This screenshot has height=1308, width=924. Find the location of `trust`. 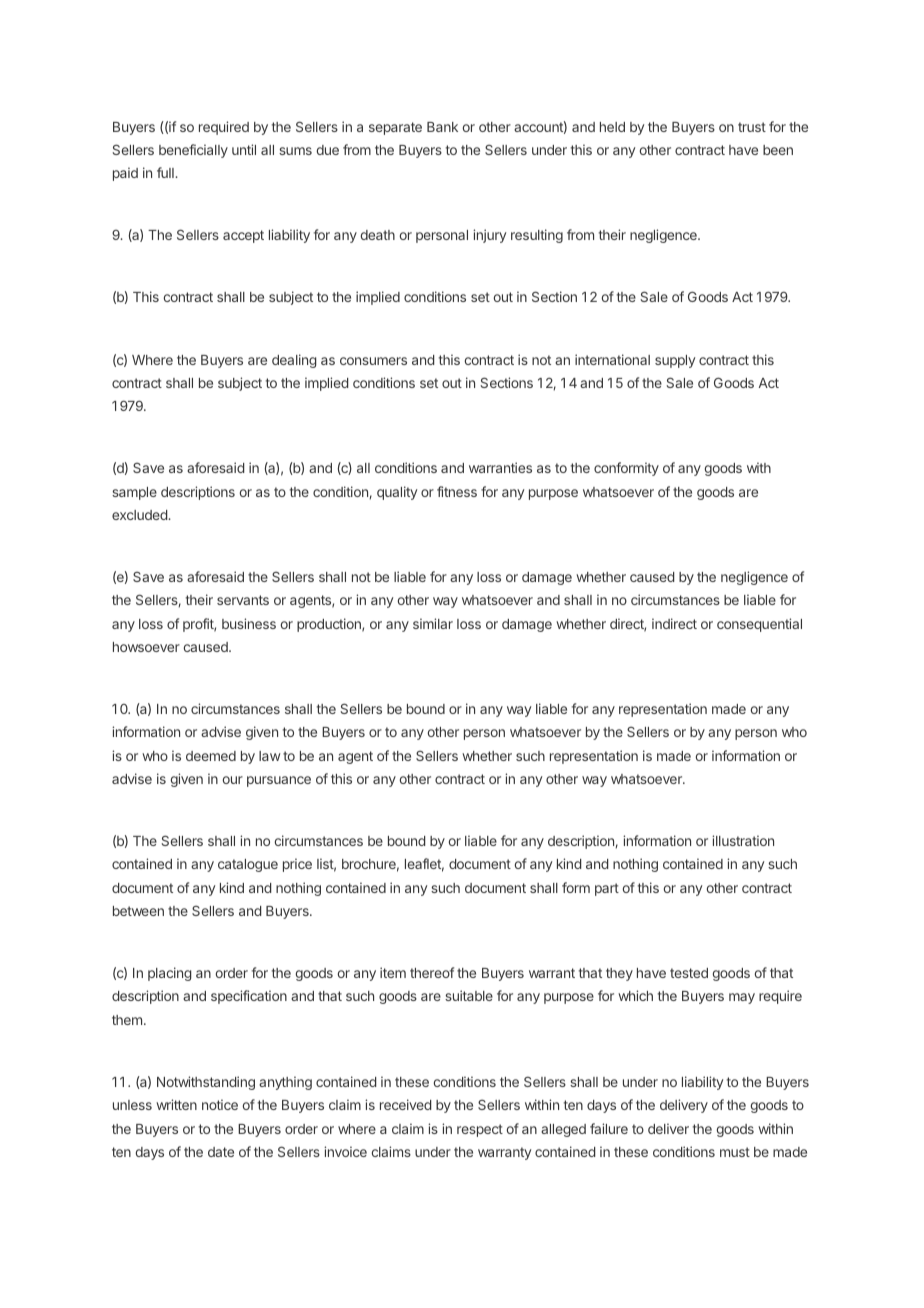

trust is located at coordinates (752, 127).
